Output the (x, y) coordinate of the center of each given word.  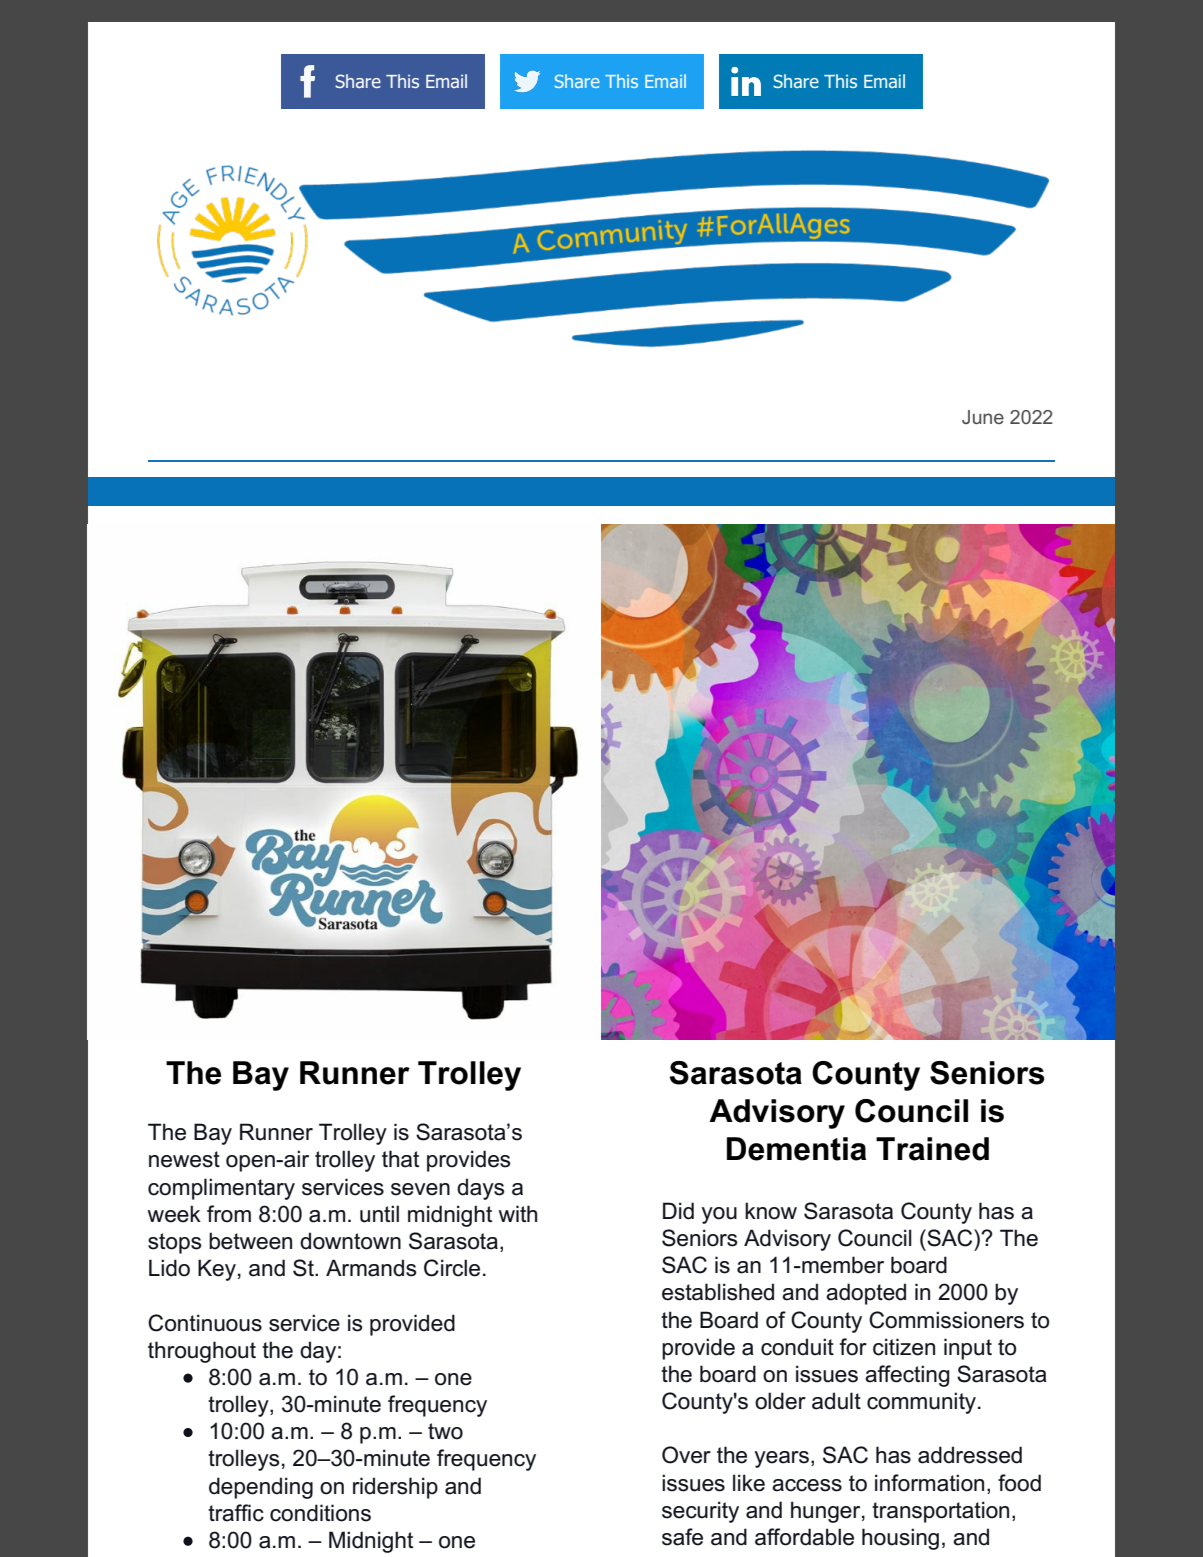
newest (184, 1159)
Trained (932, 1149)
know (771, 1211)
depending (261, 1488)
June (983, 417)
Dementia (796, 1149)
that (400, 1159)
